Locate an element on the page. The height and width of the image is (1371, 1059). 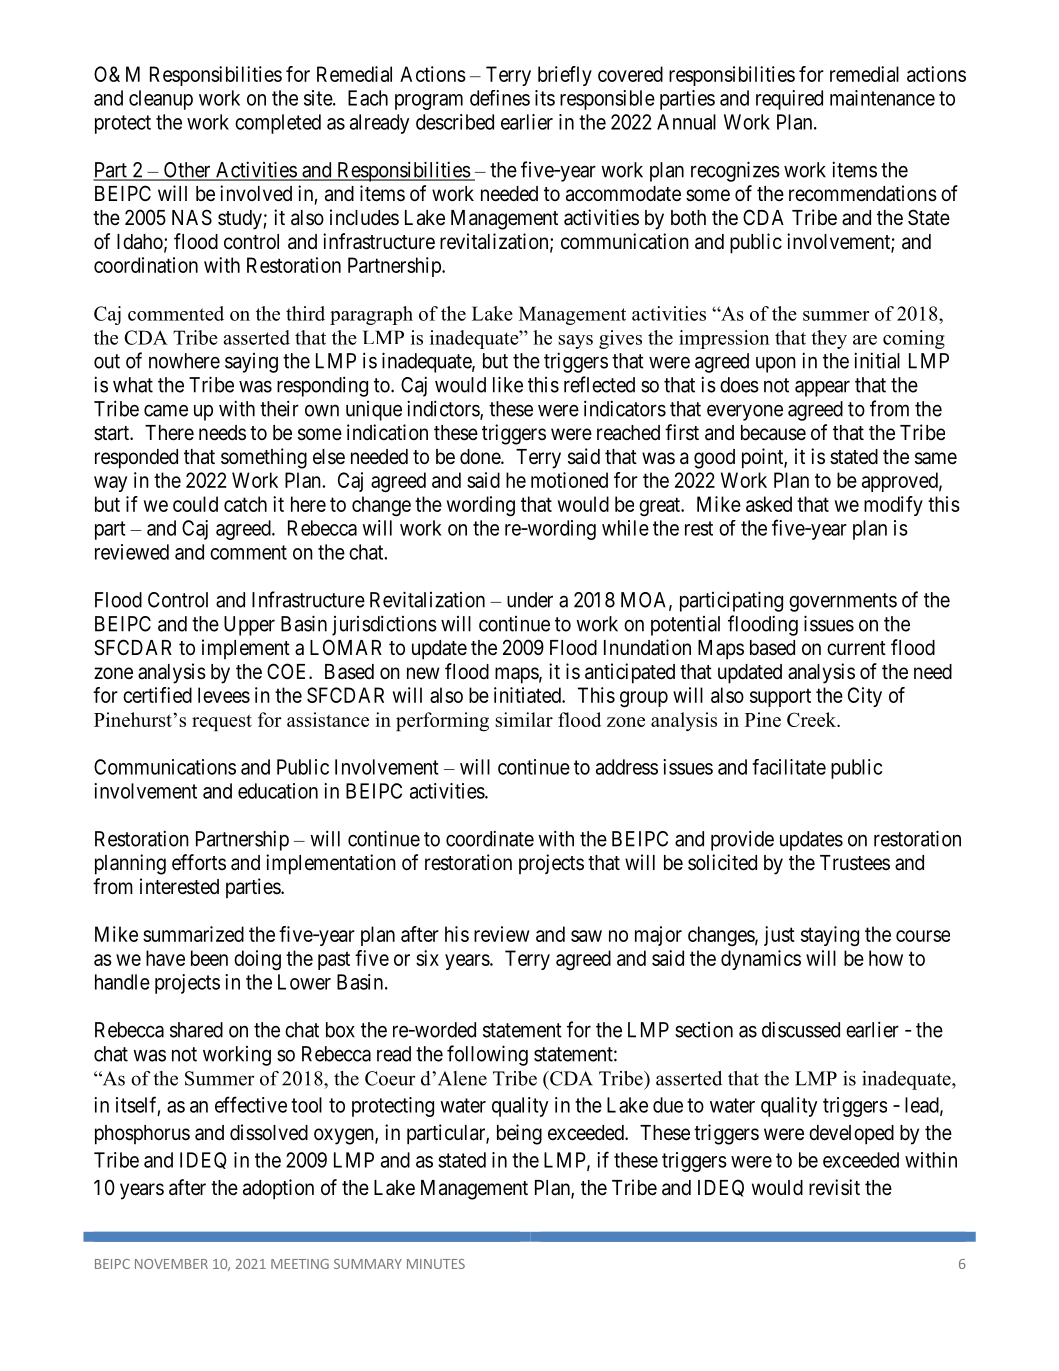
MINUTES is located at coordinates (436, 1264).
